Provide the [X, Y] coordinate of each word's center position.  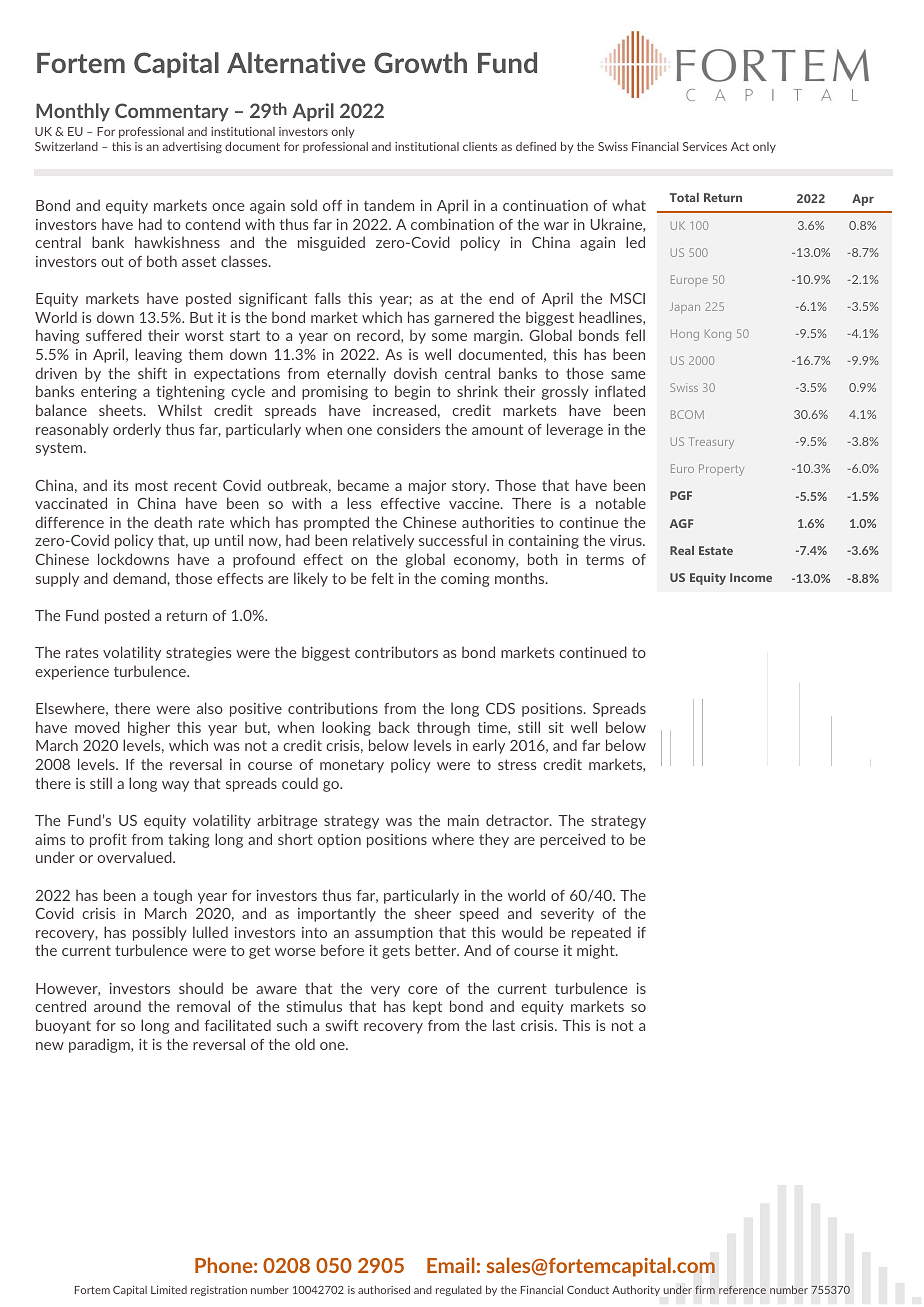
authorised [384, 1289]
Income [751, 577]
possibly [160, 933]
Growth [420, 62]
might [597, 951]
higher [149, 728]
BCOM [687, 414]
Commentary [172, 112]
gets [396, 952]
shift [152, 373]
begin [412, 392]
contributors [396, 652]
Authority [636, 1290]
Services [705, 146]
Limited [169, 1290]
